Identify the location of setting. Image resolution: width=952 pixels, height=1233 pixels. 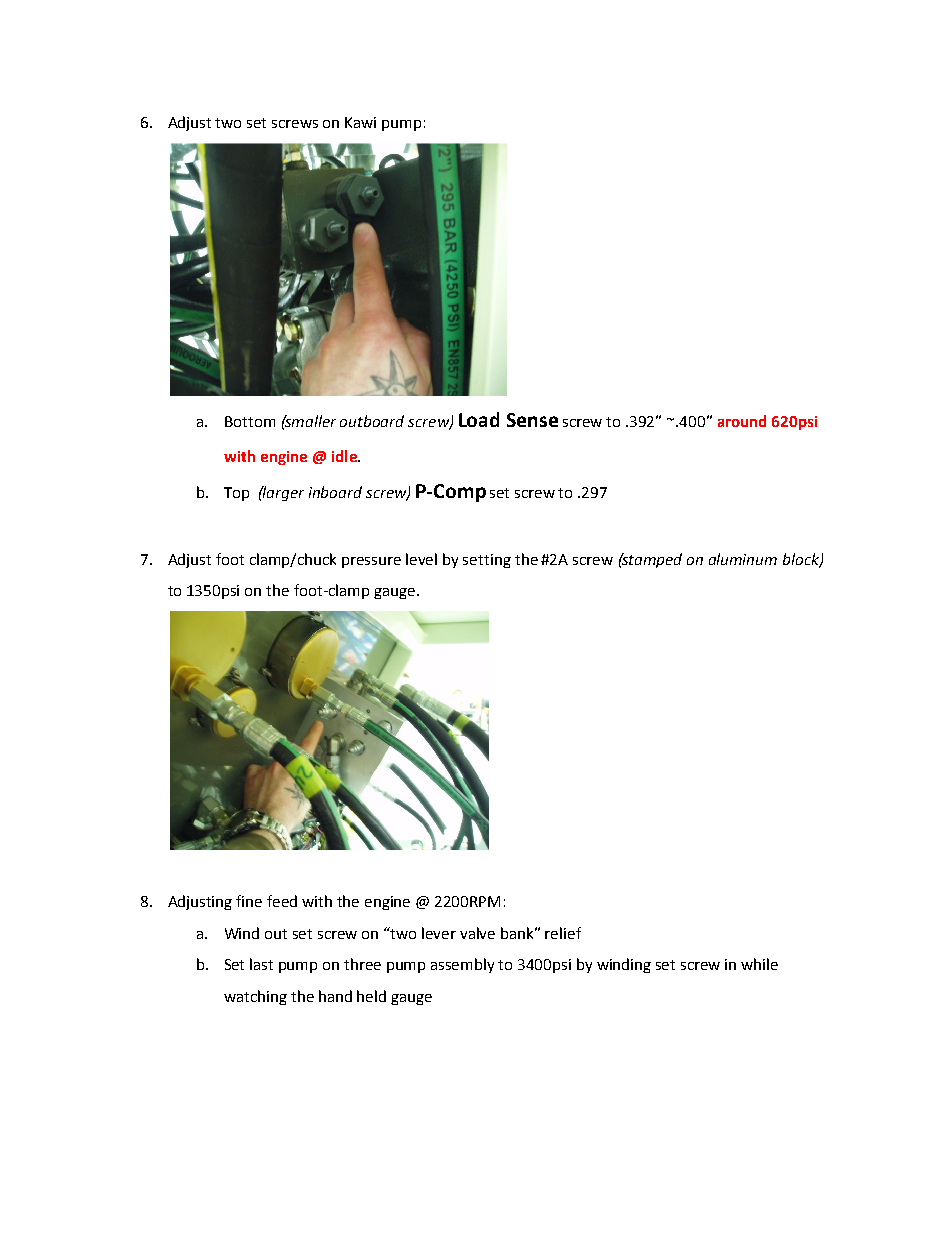
(487, 561).
